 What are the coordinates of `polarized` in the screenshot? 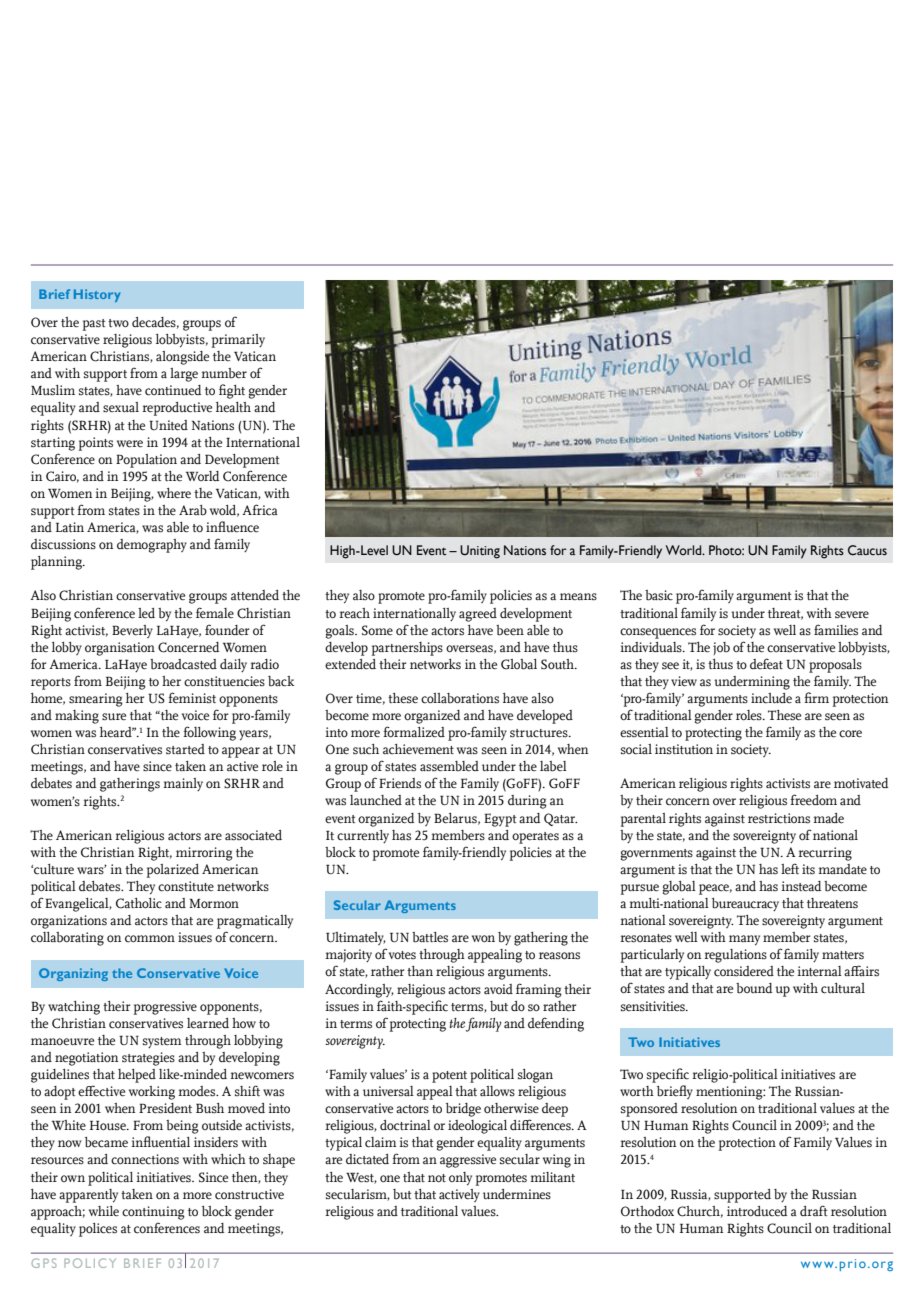 It's located at (173, 871).
